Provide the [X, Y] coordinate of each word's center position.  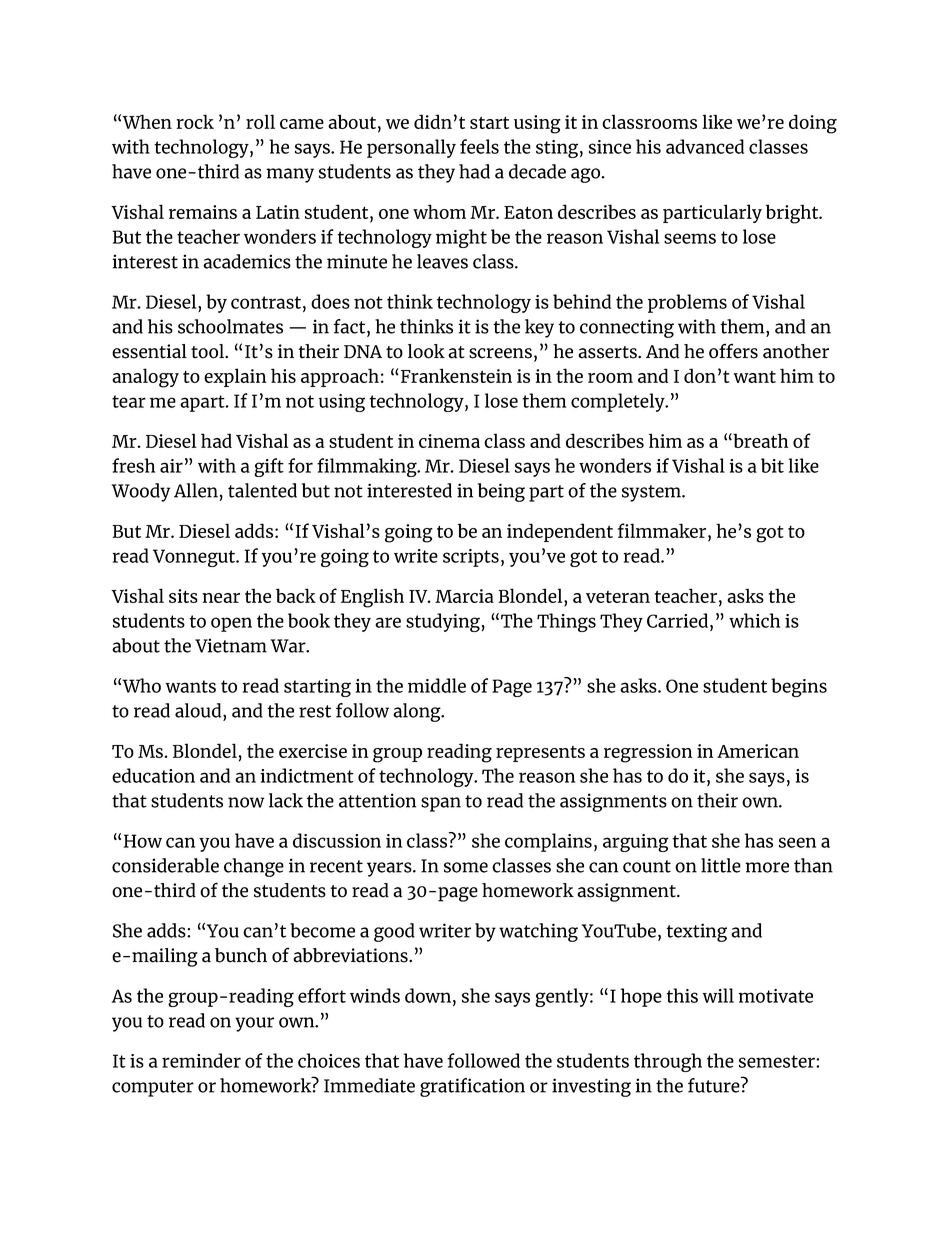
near [221, 598]
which [754, 620]
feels [479, 146]
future [715, 1085]
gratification [472, 1087]
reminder [201, 1060]
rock [195, 121]
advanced [705, 146]
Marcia [464, 596]
